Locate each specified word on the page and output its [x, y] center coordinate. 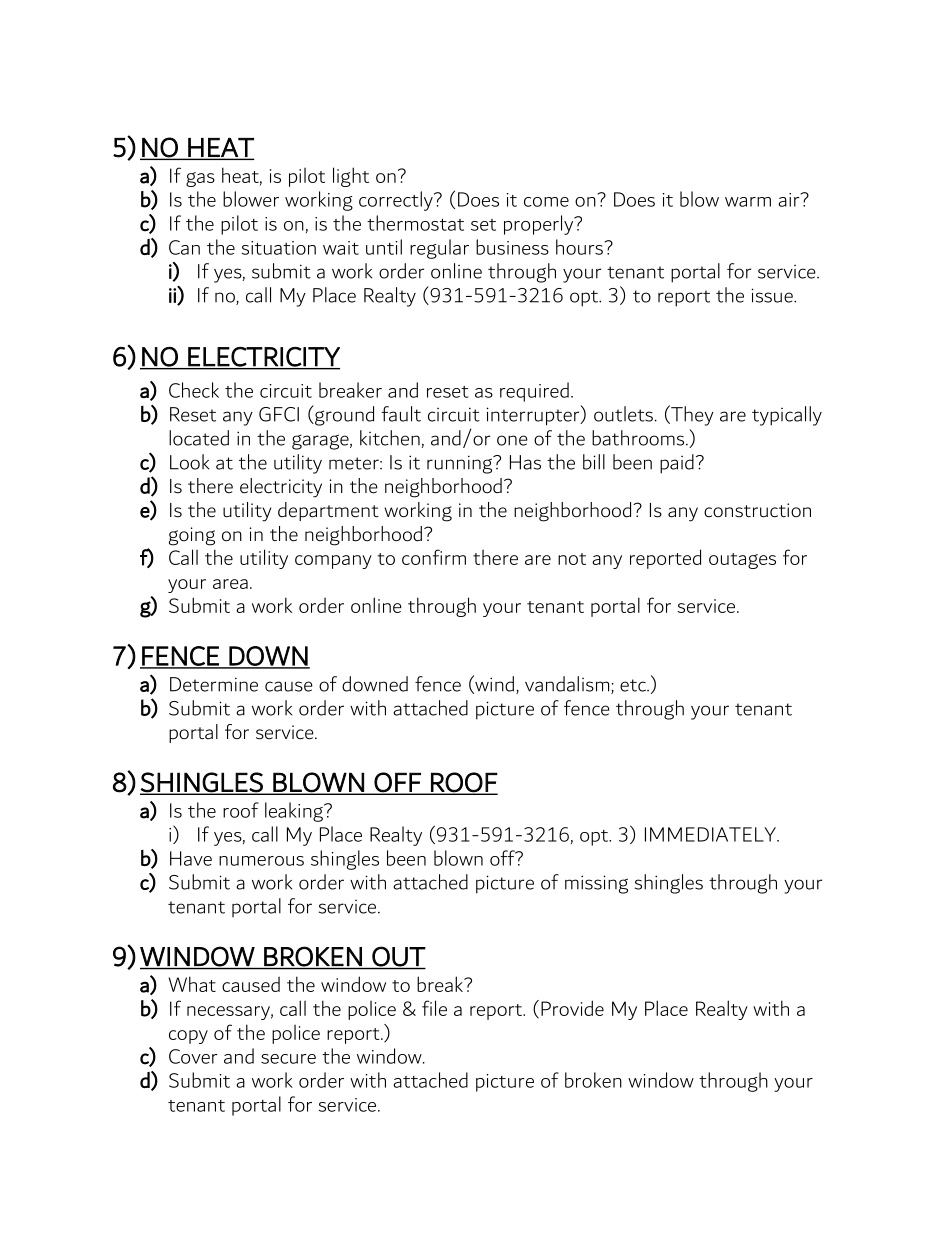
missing [596, 884]
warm [748, 202]
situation [278, 248]
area [230, 584]
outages [742, 561]
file [434, 1008]
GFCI [279, 414]
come [546, 202]
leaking [295, 812]
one [512, 440]
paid [677, 464]
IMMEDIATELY [711, 834]
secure [288, 1059]
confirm [434, 557]
